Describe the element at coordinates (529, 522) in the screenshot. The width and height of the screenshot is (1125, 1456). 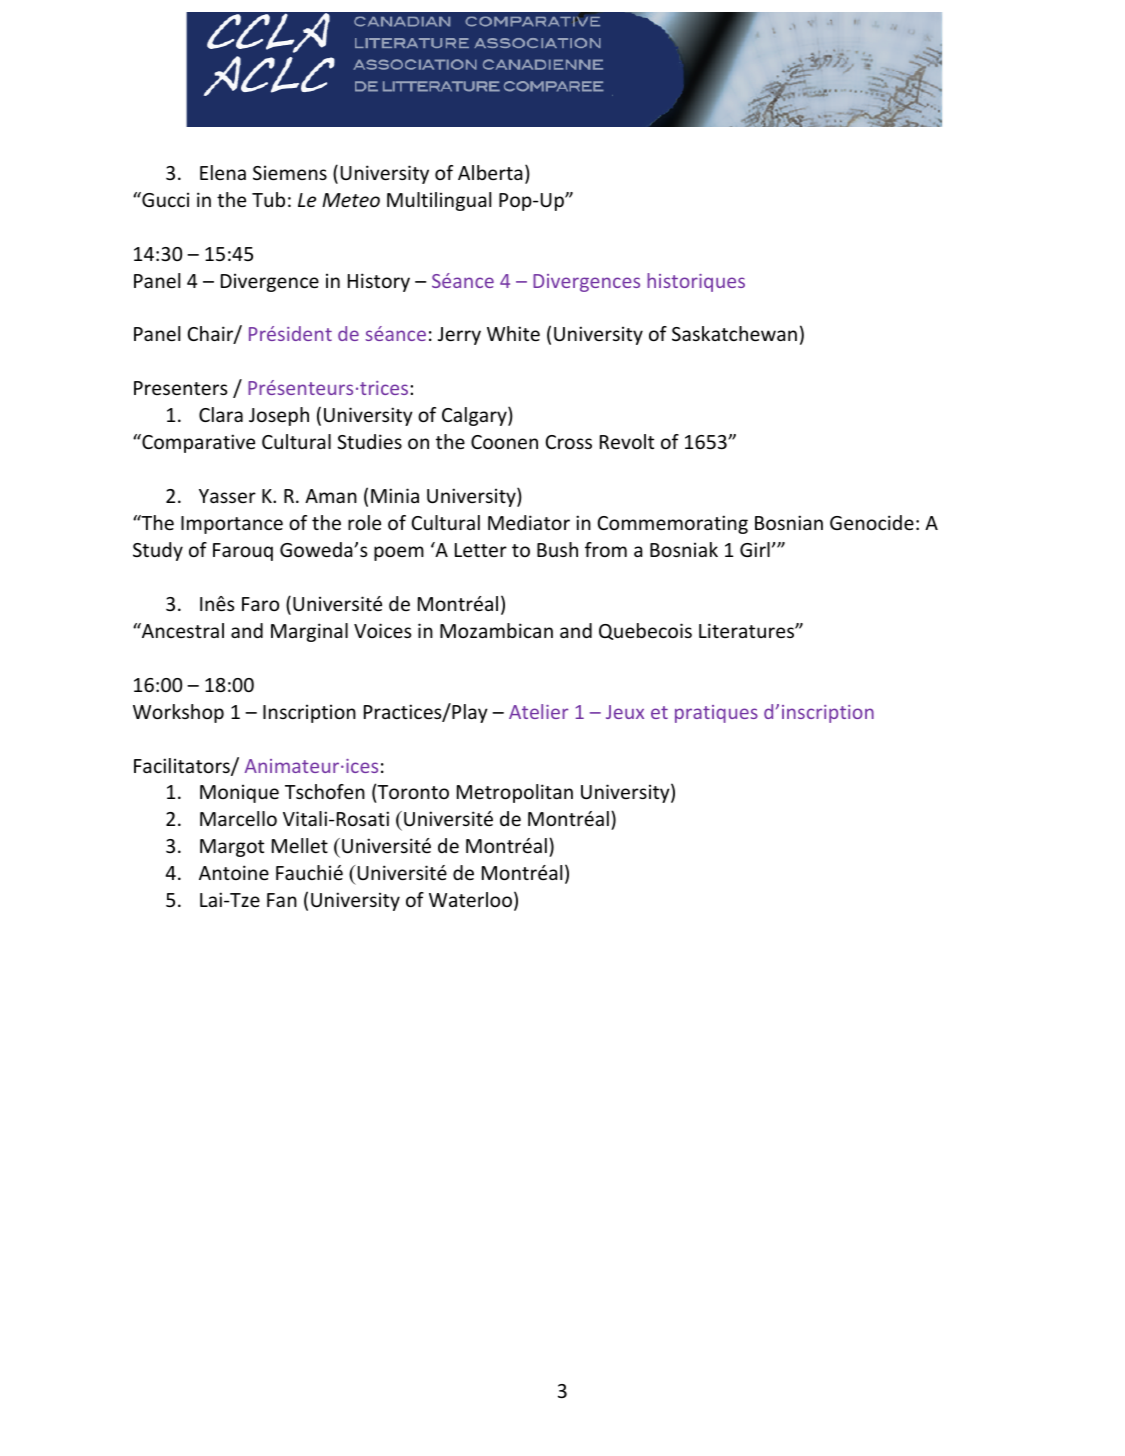
I see `Mediator` at that location.
